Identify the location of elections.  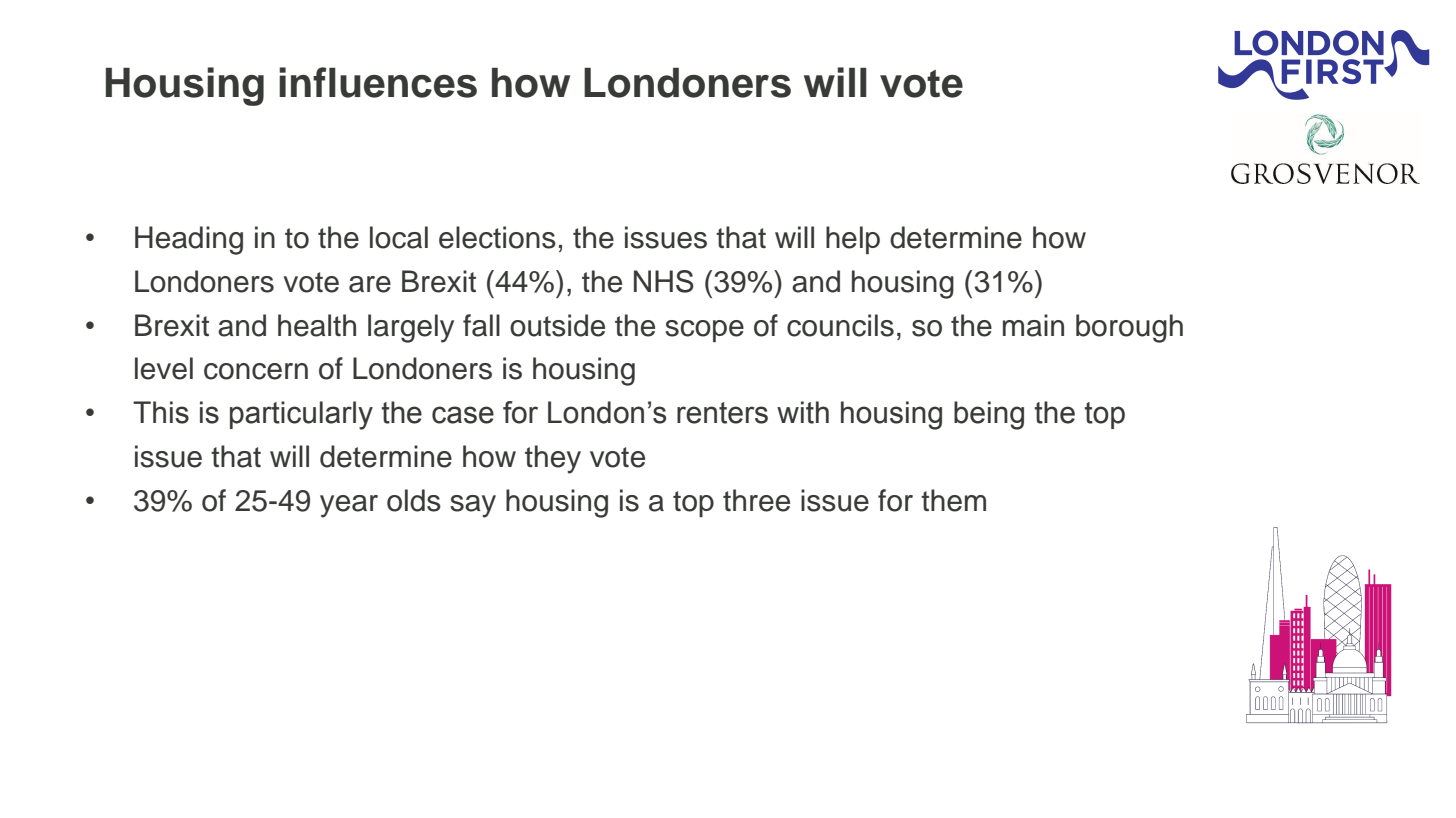
(497, 237).
